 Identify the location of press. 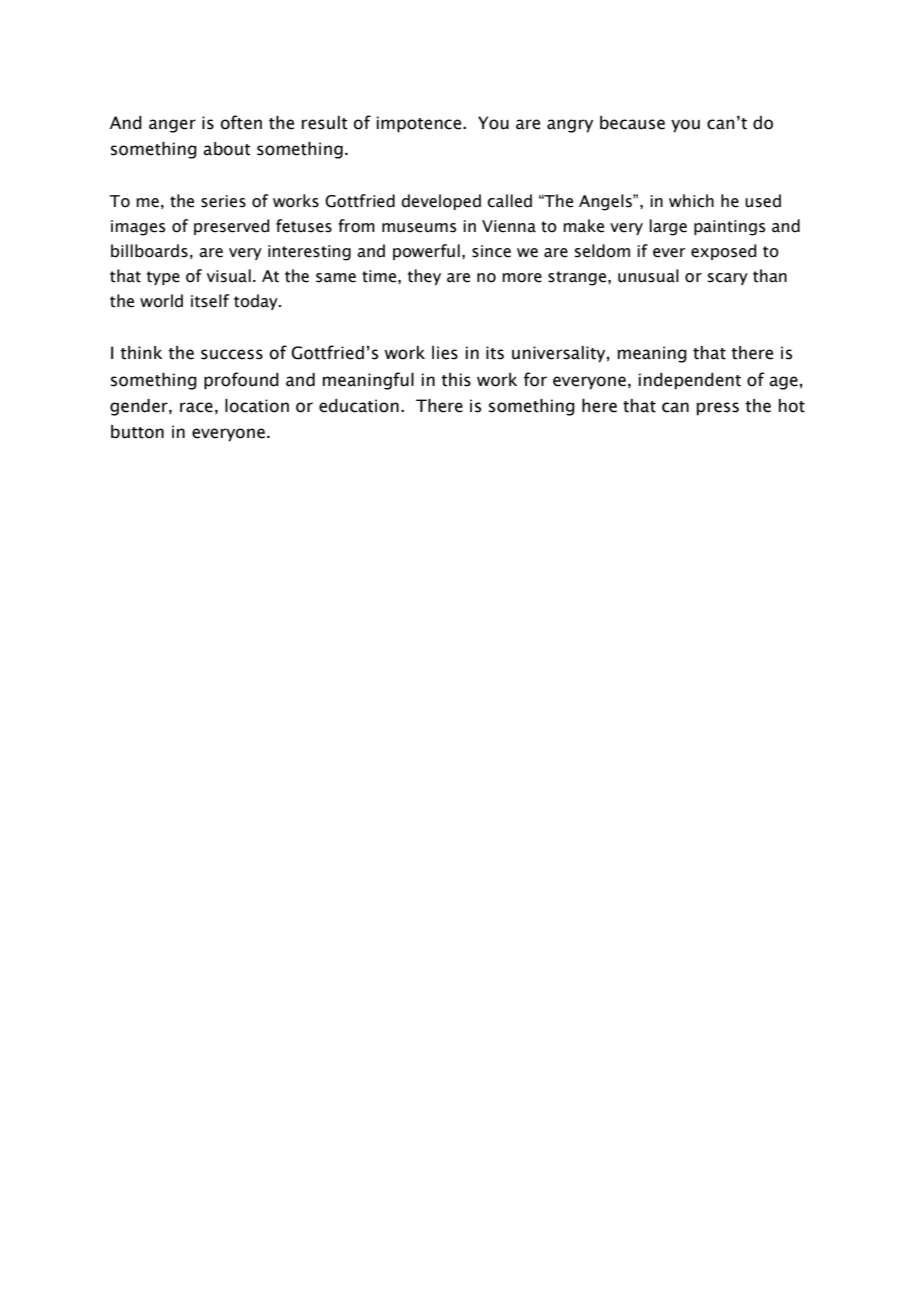
(718, 409).
